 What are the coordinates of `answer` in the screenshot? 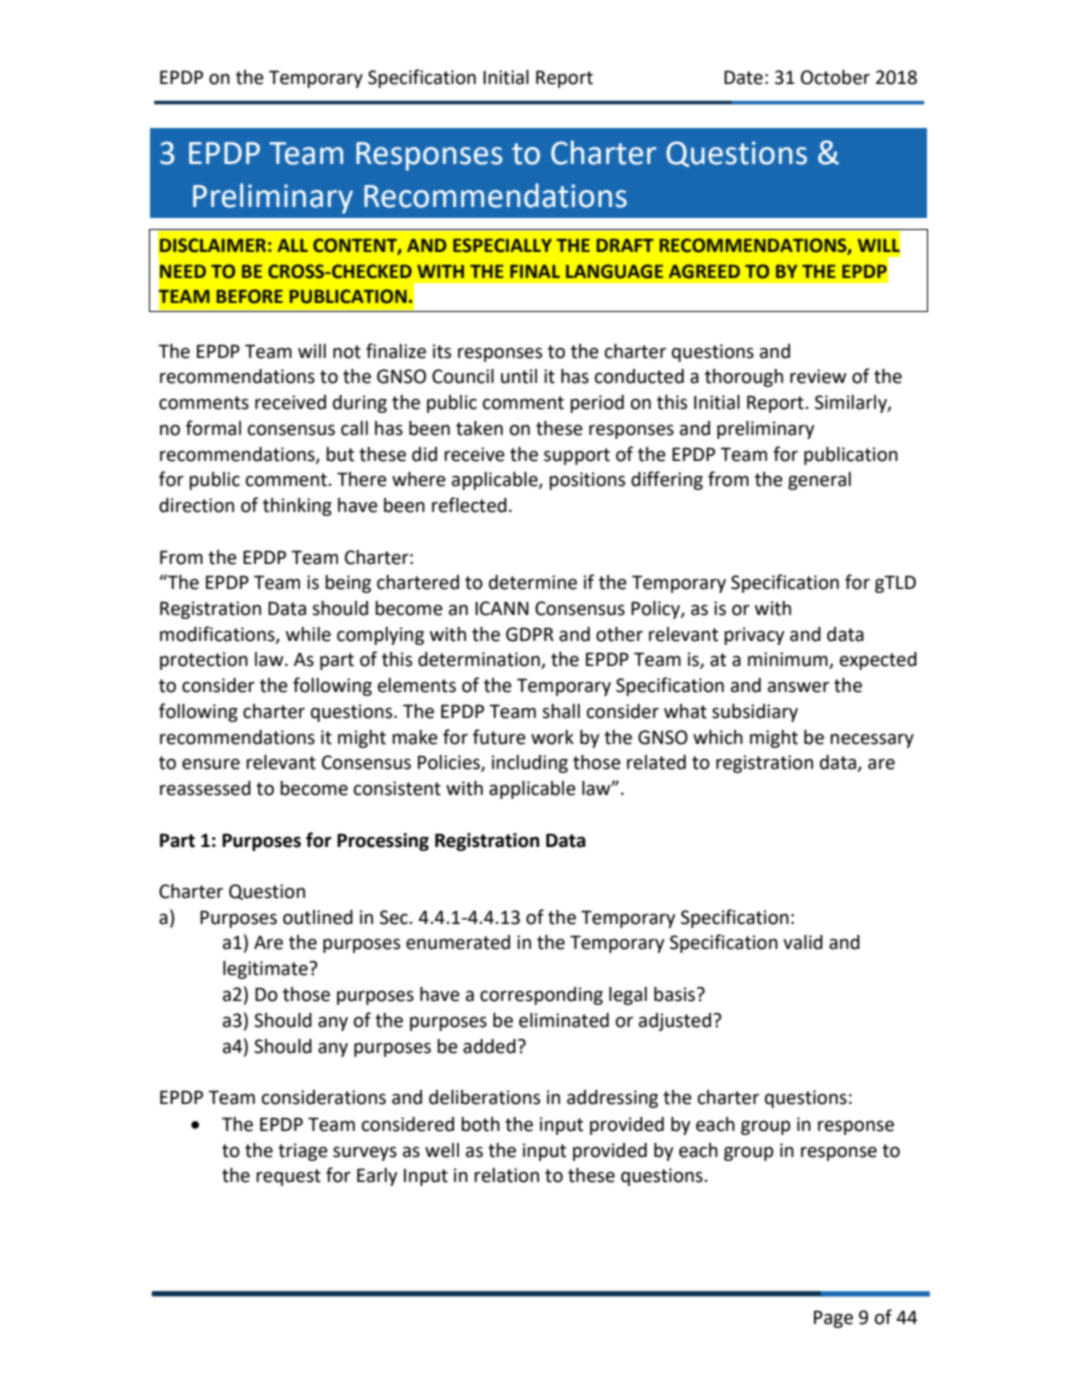 It's located at (798, 687).
